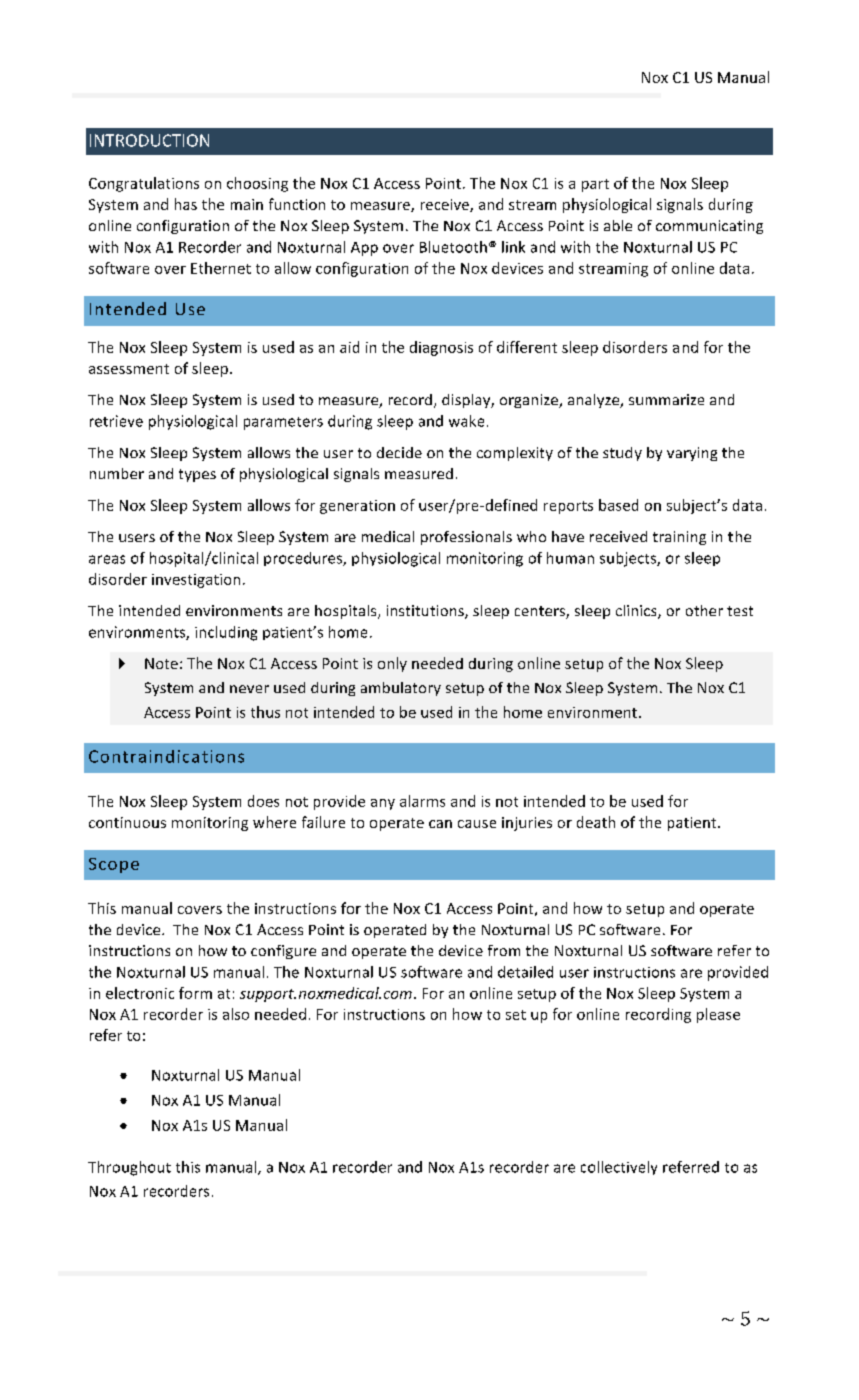  Describe the element at coordinates (618, 505) in the screenshot. I see `based` at that location.
